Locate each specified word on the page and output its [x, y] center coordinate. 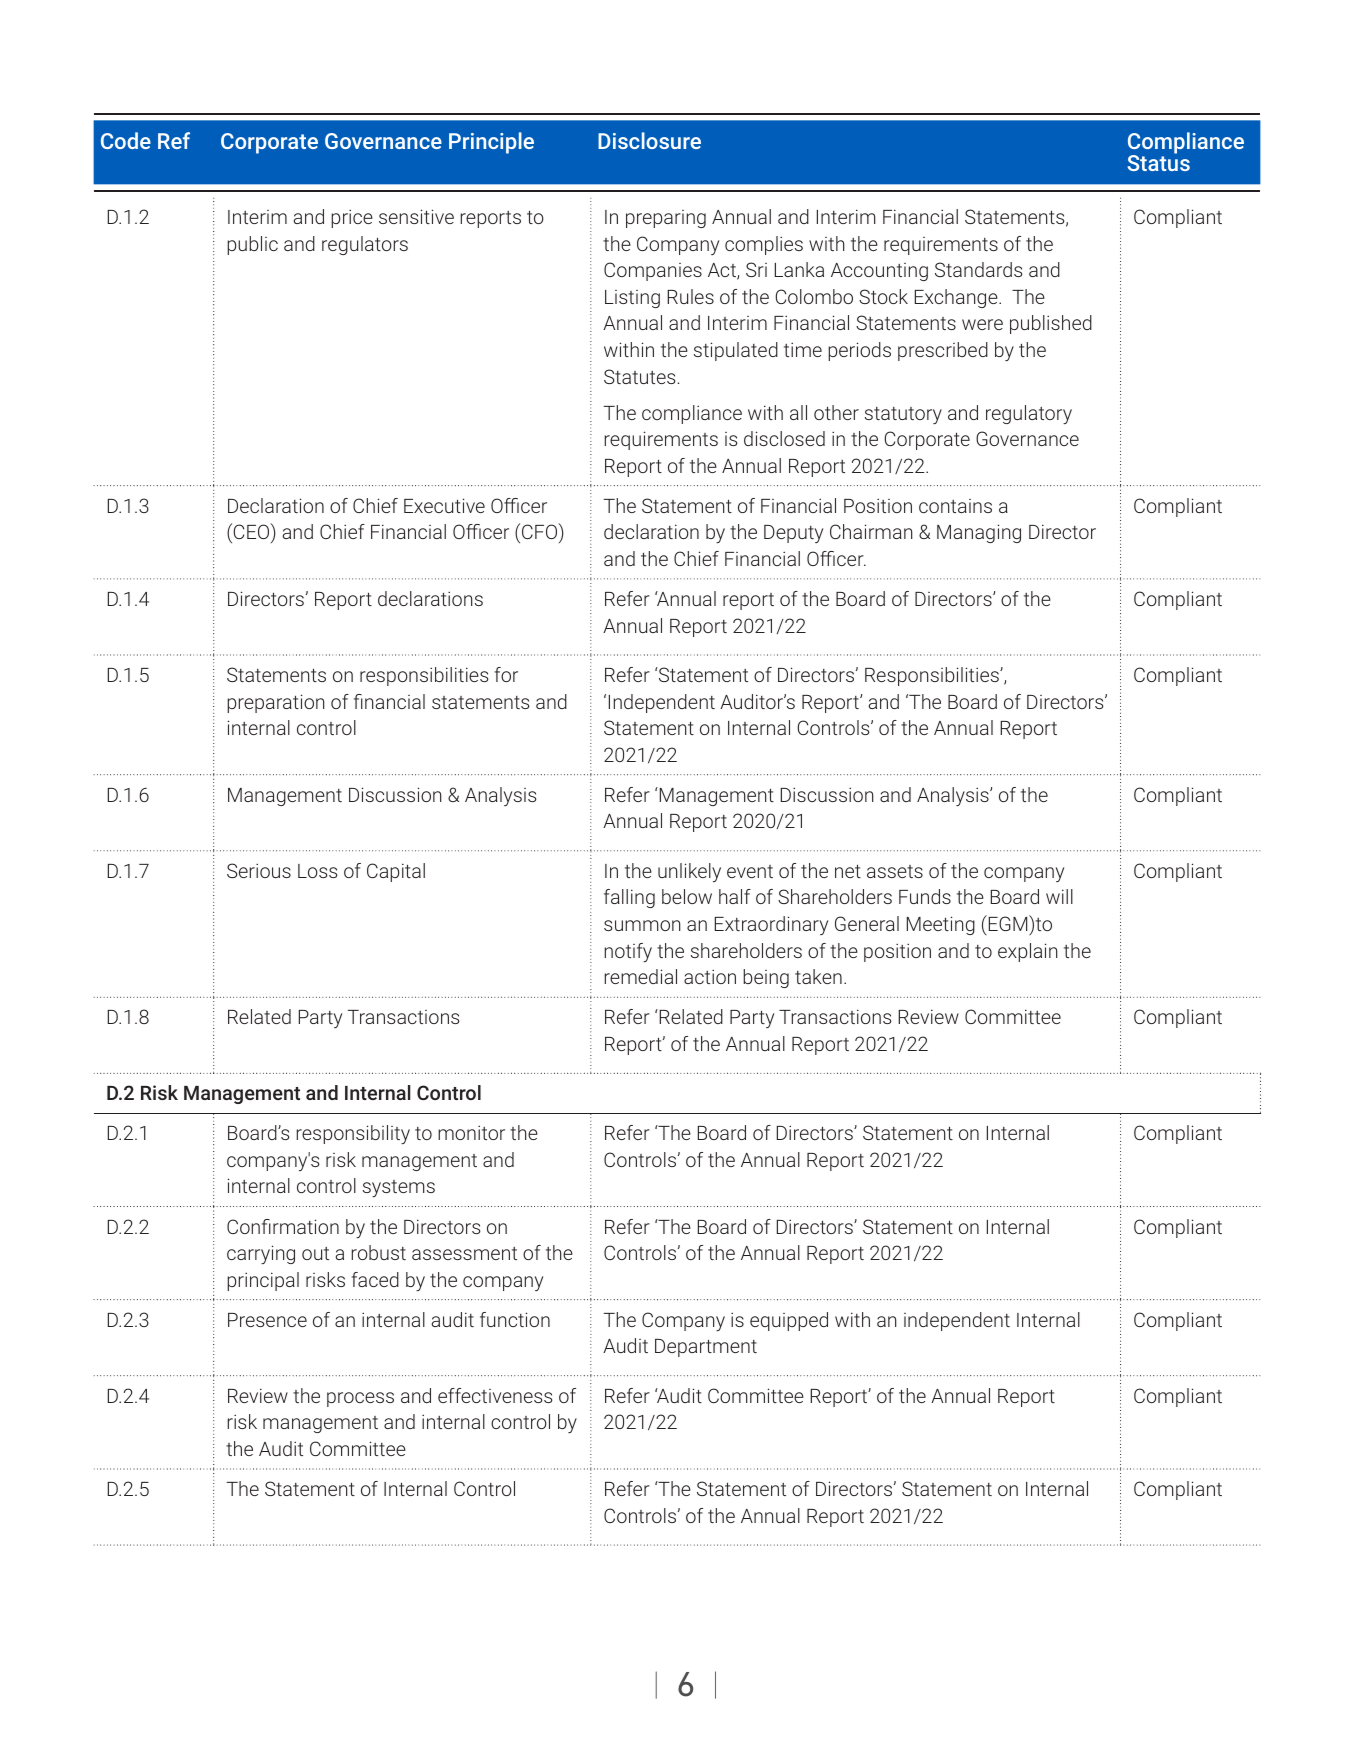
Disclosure [649, 140]
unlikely [689, 872]
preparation [276, 703]
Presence [267, 1320]
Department [706, 1348]
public [252, 245]
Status [1158, 162]
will [1059, 896]
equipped [789, 1321]
